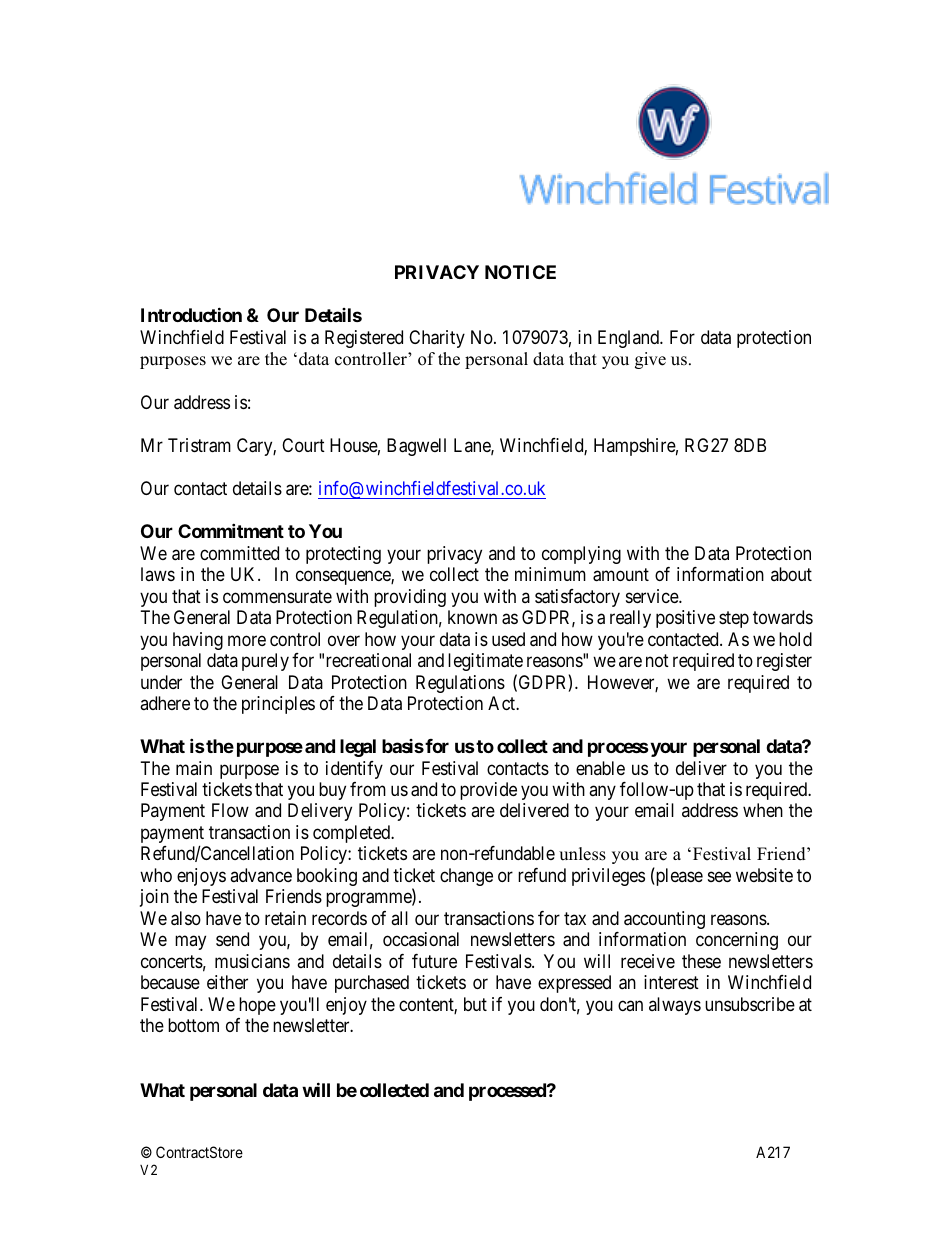  Describe the element at coordinates (520, 272) in the page. I see `NOTICE` at that location.
